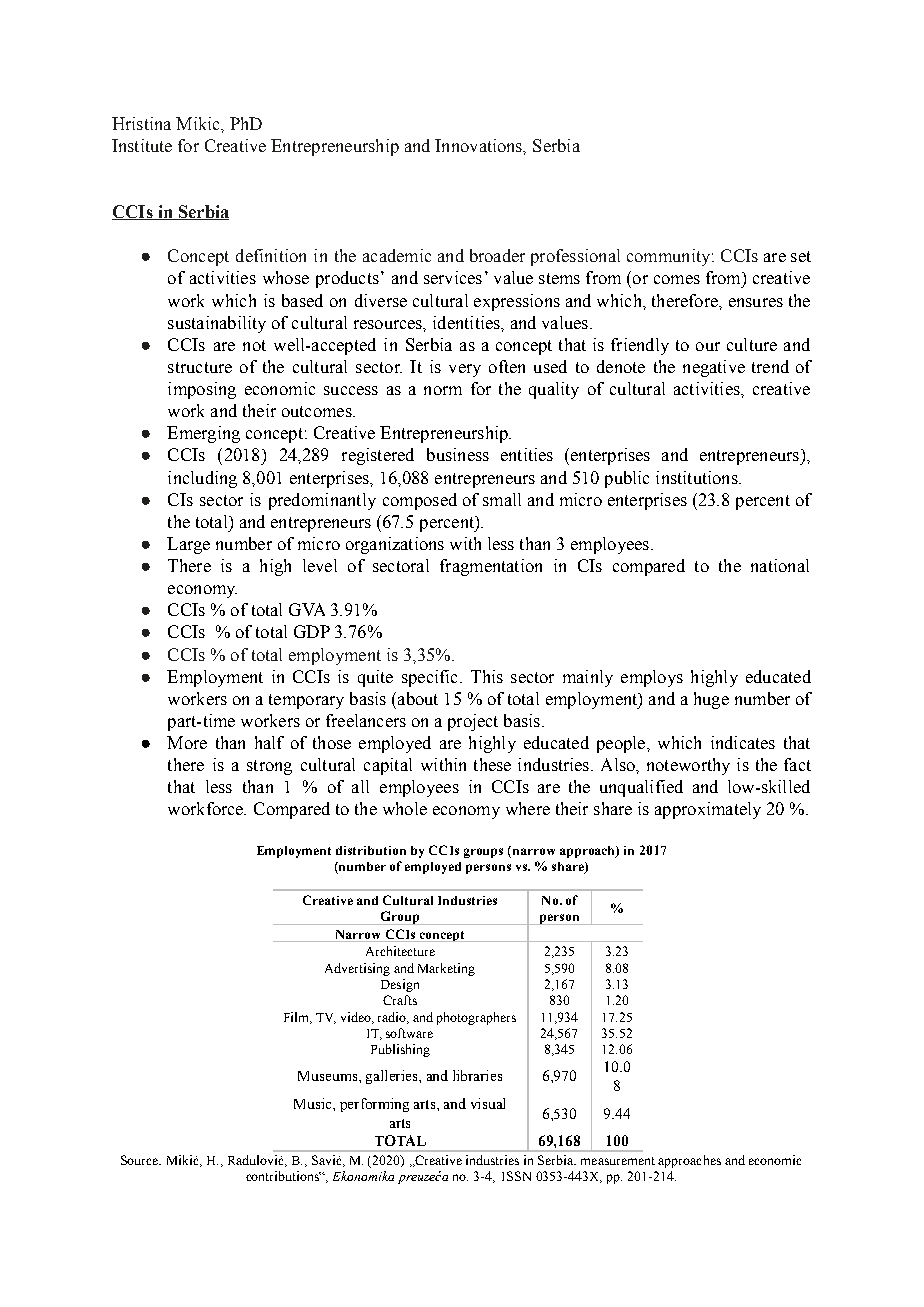  I want to click on Marketing, so click(446, 969).
